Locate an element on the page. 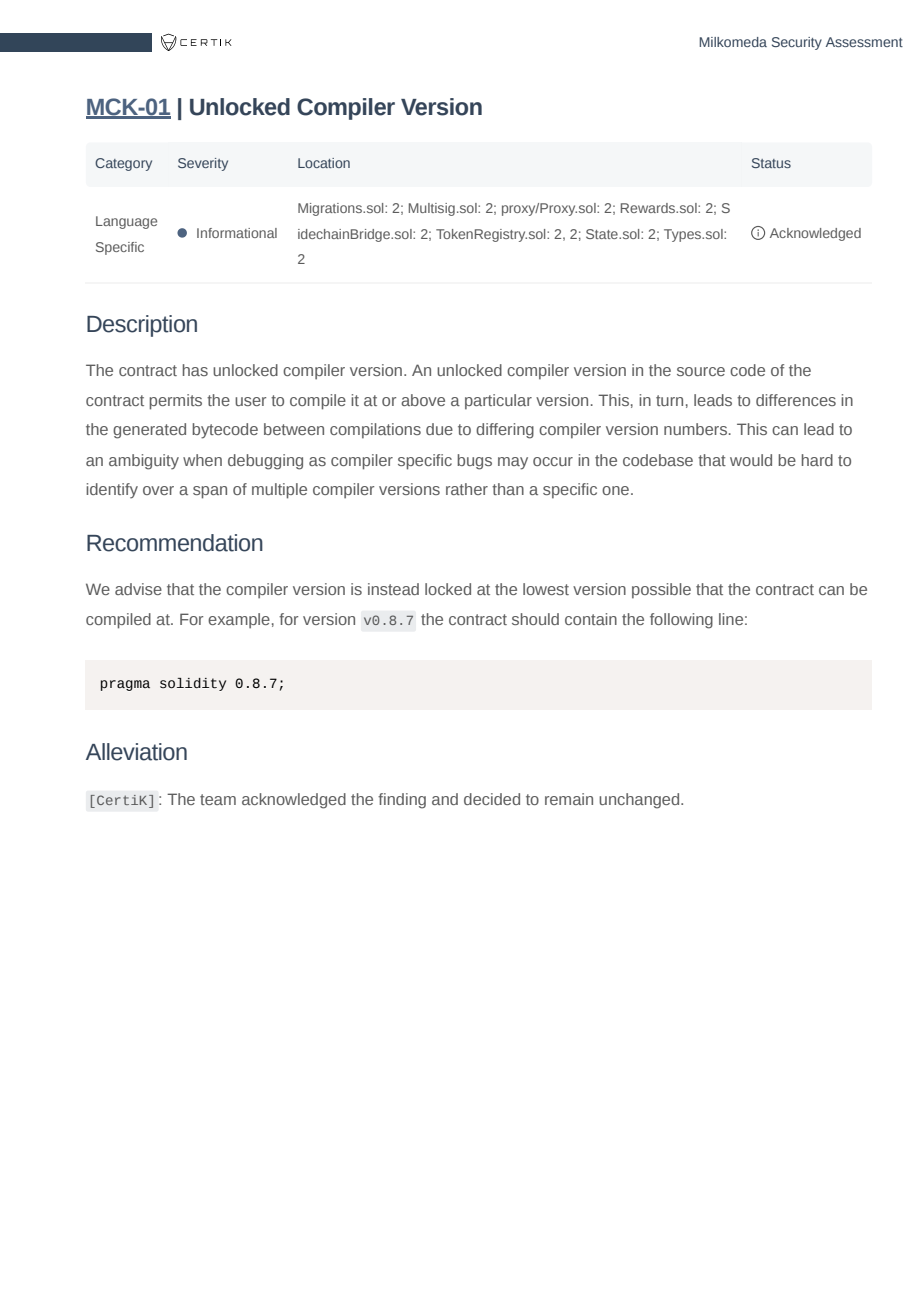  Location is located at coordinates (324, 163).
